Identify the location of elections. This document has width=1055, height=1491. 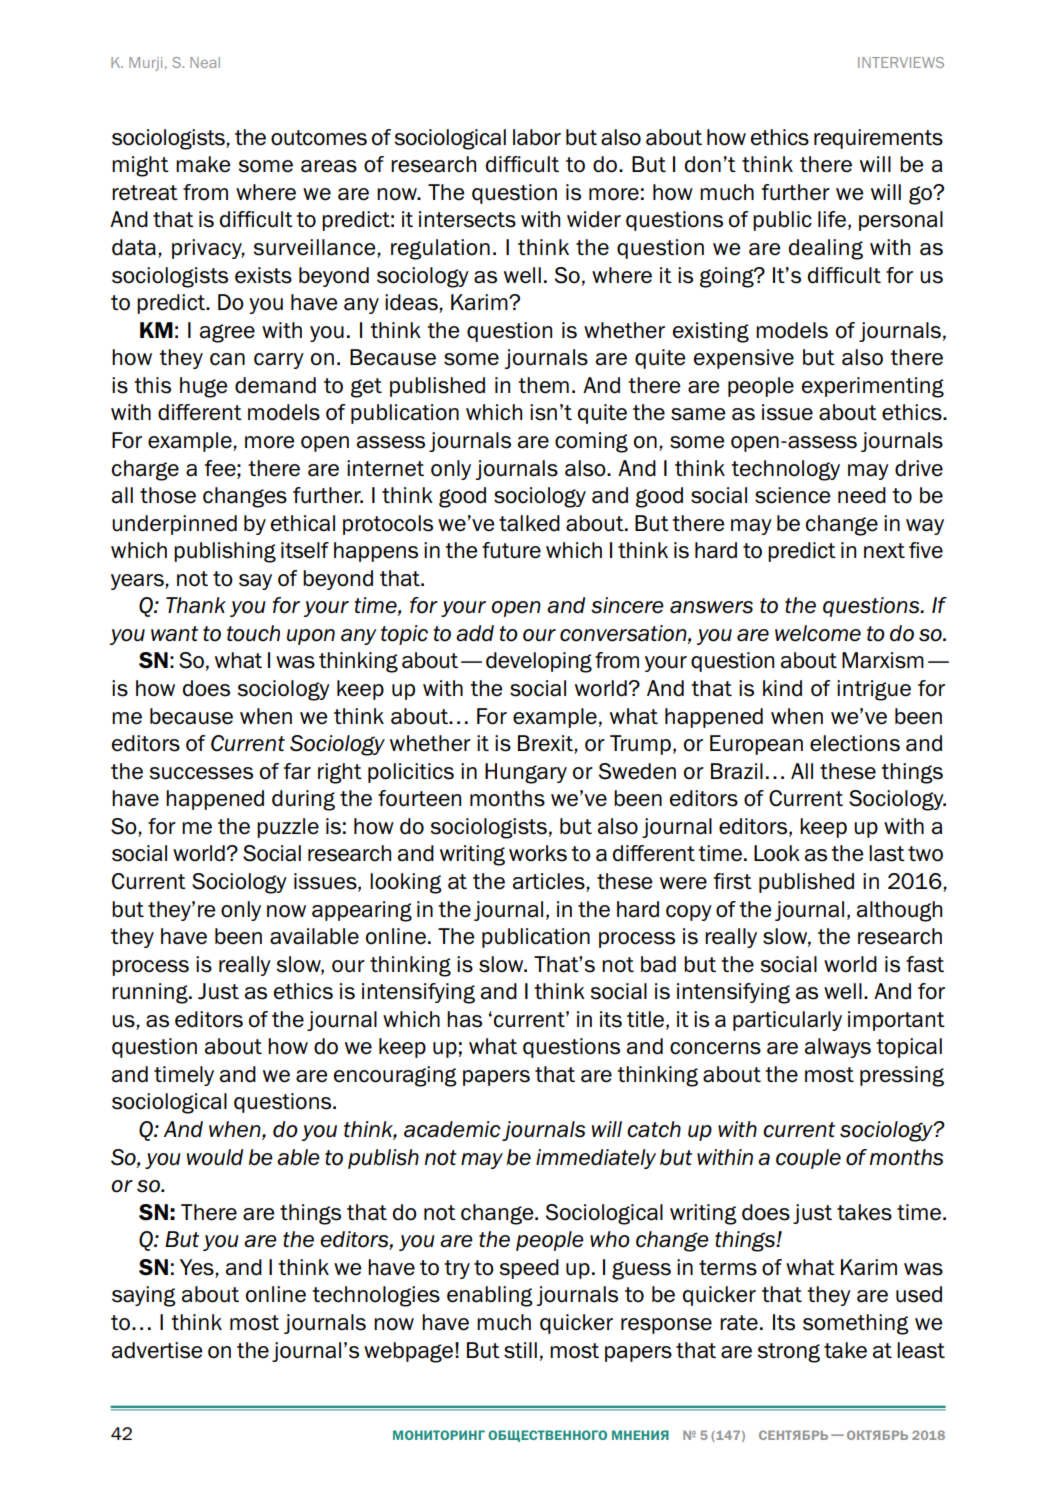
(855, 743).
